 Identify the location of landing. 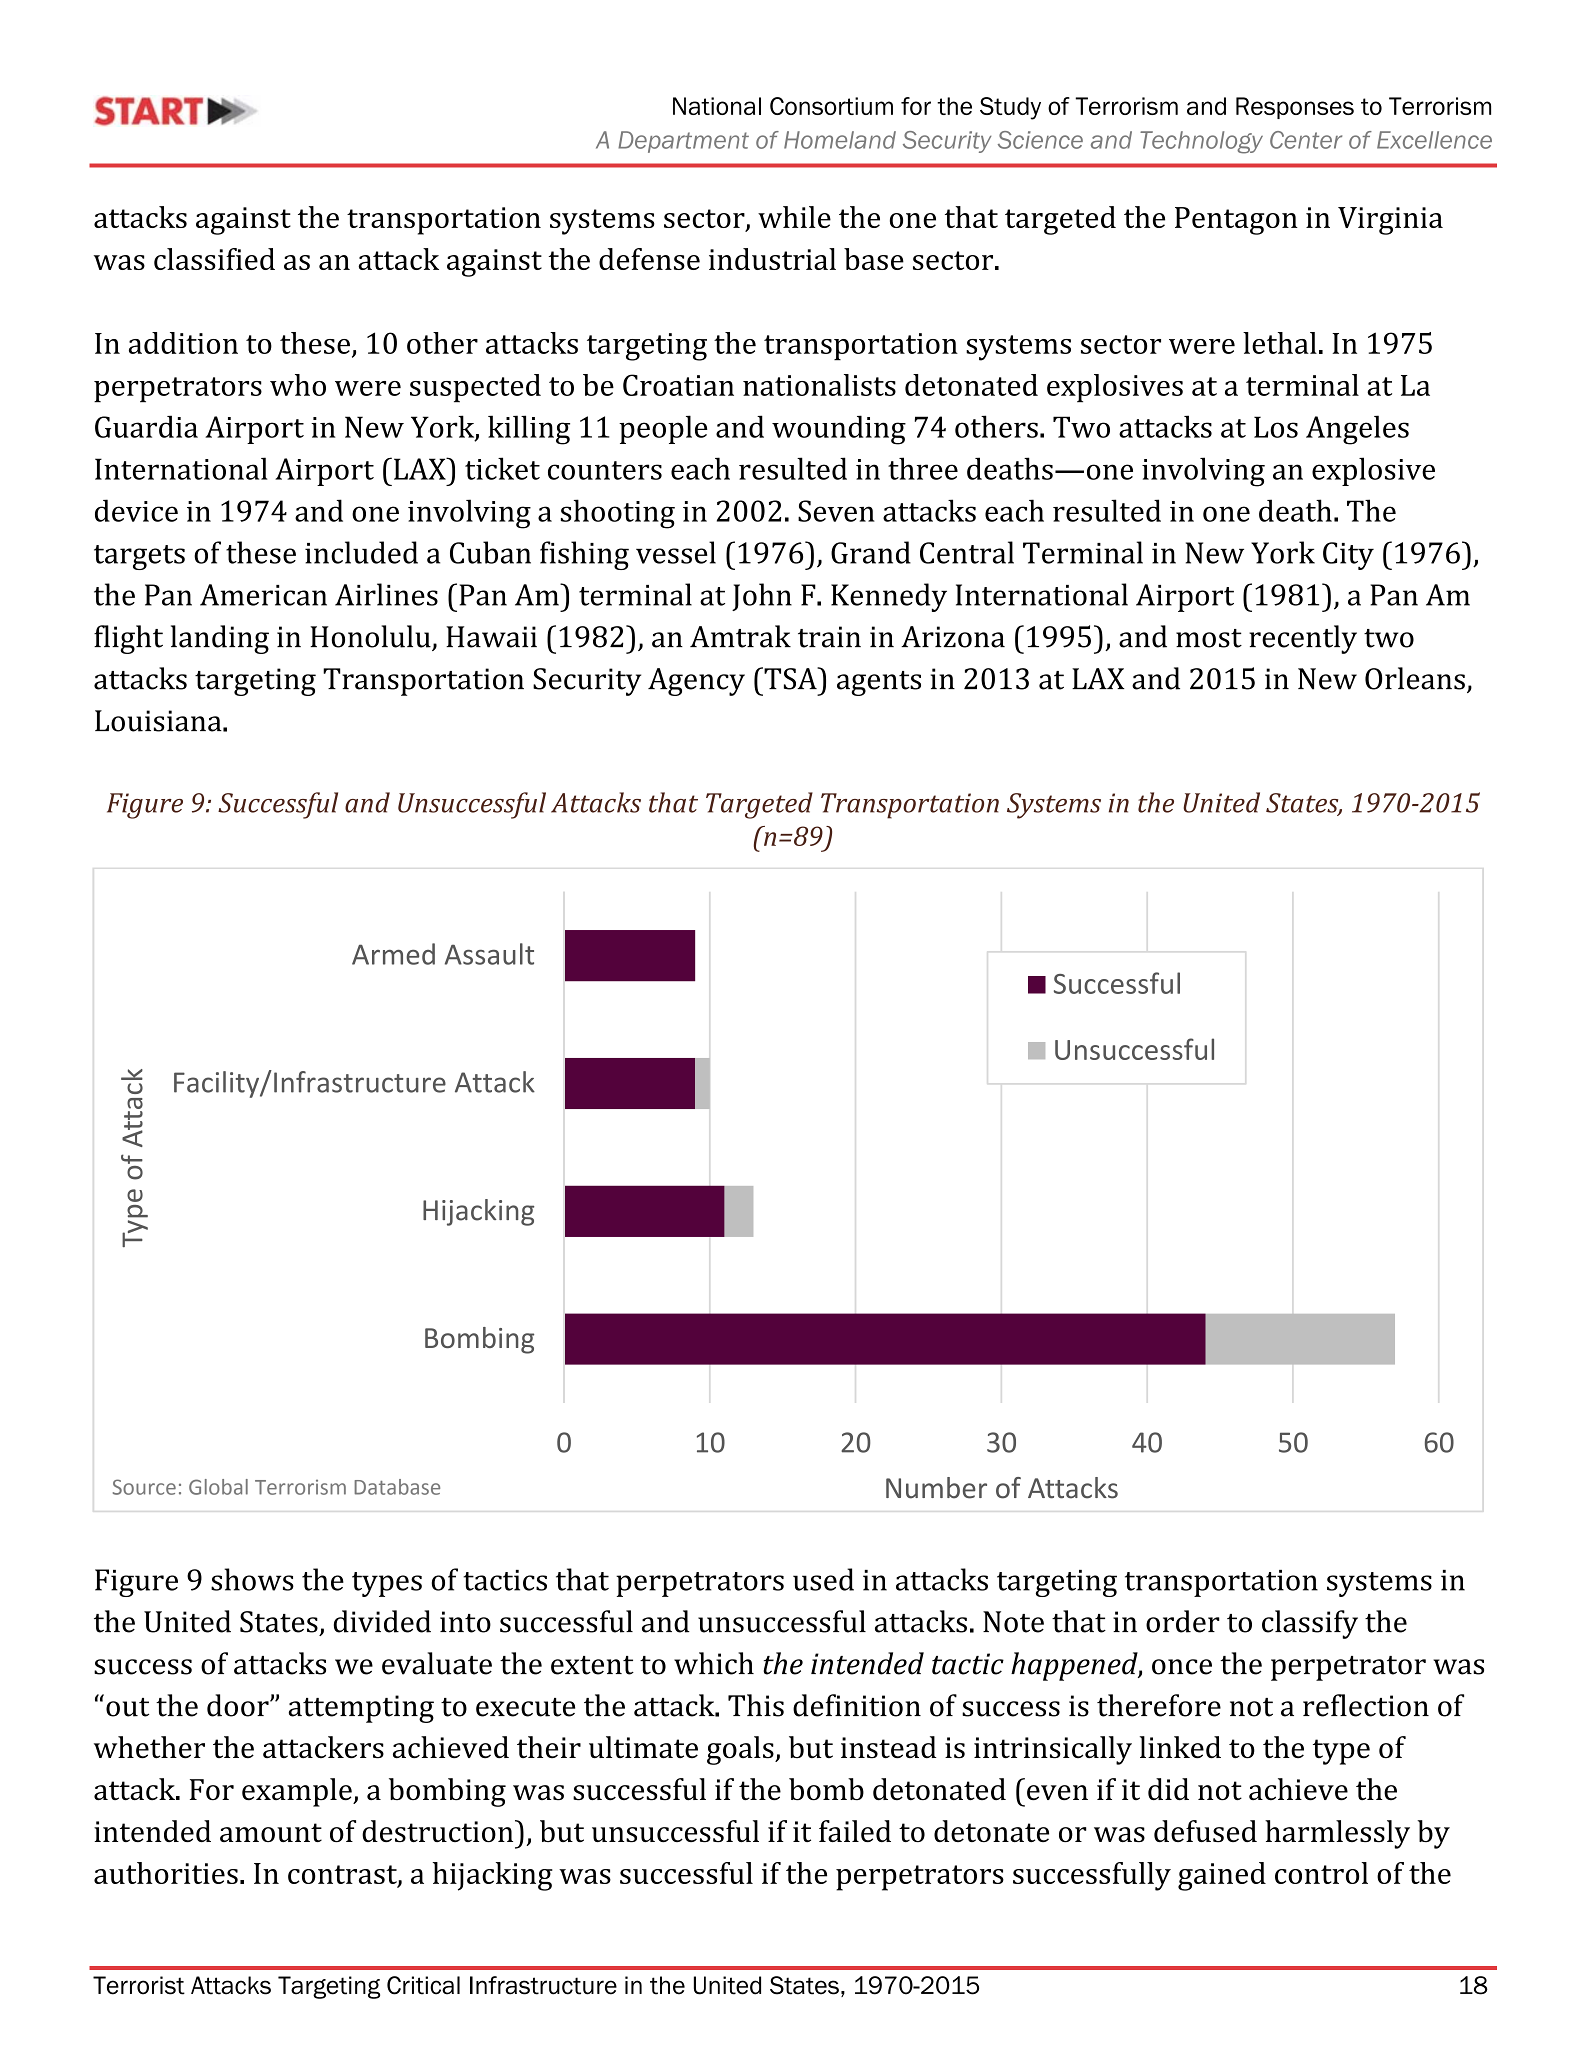
(220, 639).
